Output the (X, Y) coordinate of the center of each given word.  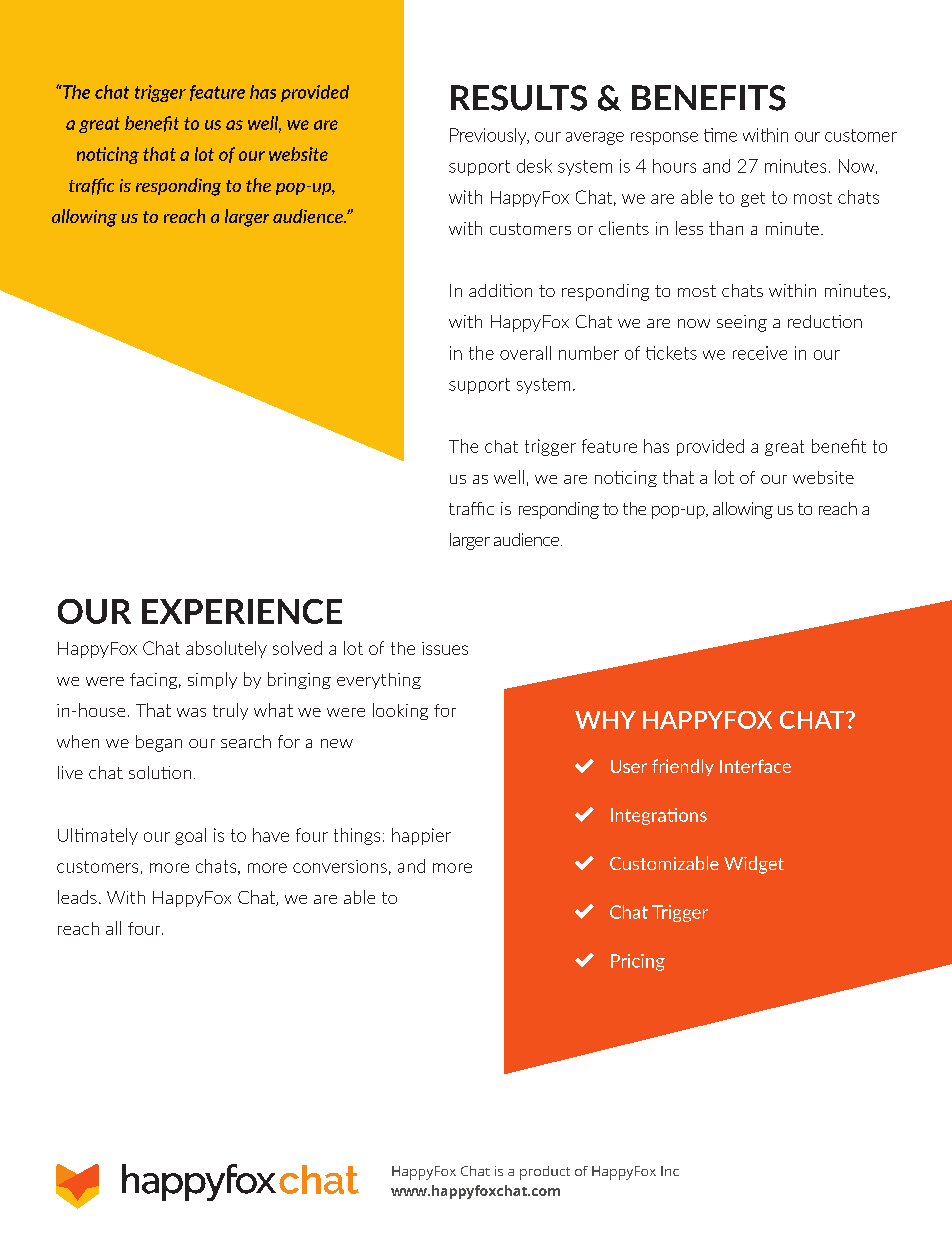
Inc (670, 1171)
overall (525, 353)
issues (445, 648)
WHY (605, 720)
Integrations (659, 816)
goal (190, 836)
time (720, 135)
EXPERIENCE (242, 611)
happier (421, 836)
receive (760, 353)
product (545, 1173)
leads (77, 897)
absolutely (226, 649)
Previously (489, 136)
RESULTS (519, 98)
